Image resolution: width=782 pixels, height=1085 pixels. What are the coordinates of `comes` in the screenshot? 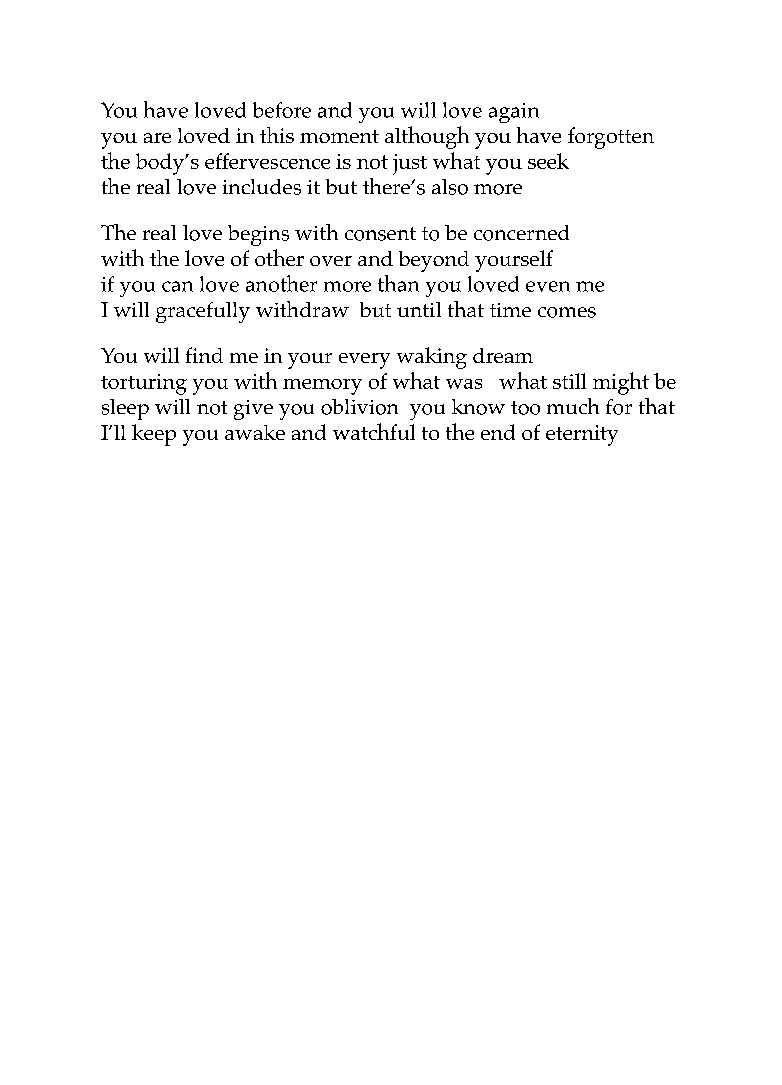 It's located at (567, 312).
